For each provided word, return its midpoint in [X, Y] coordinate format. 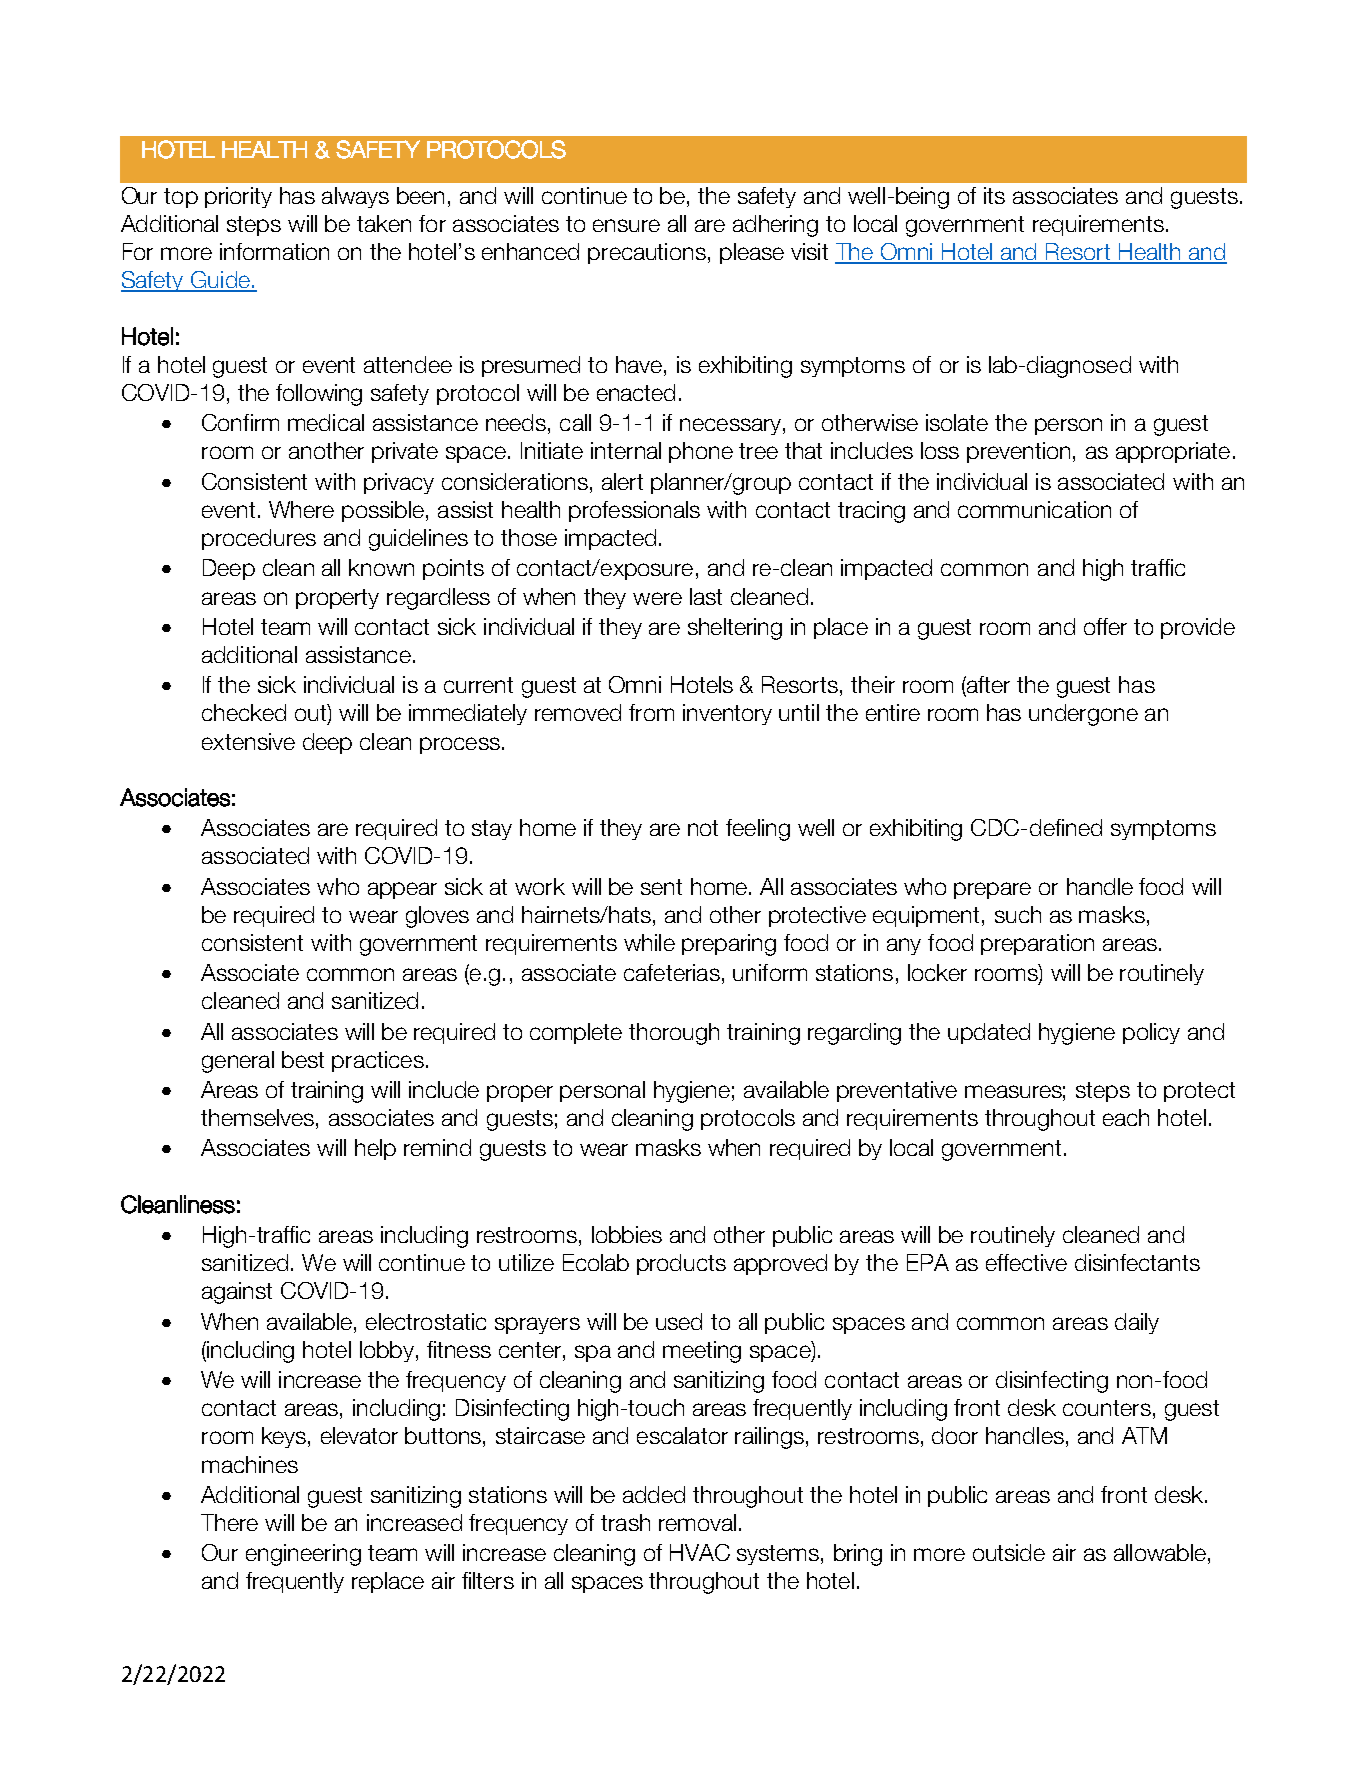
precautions [647, 253]
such [1018, 914]
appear [402, 890]
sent [661, 887]
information [274, 251]
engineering [303, 1555]
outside [1009, 1552]
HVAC [700, 1552]
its [994, 195]
